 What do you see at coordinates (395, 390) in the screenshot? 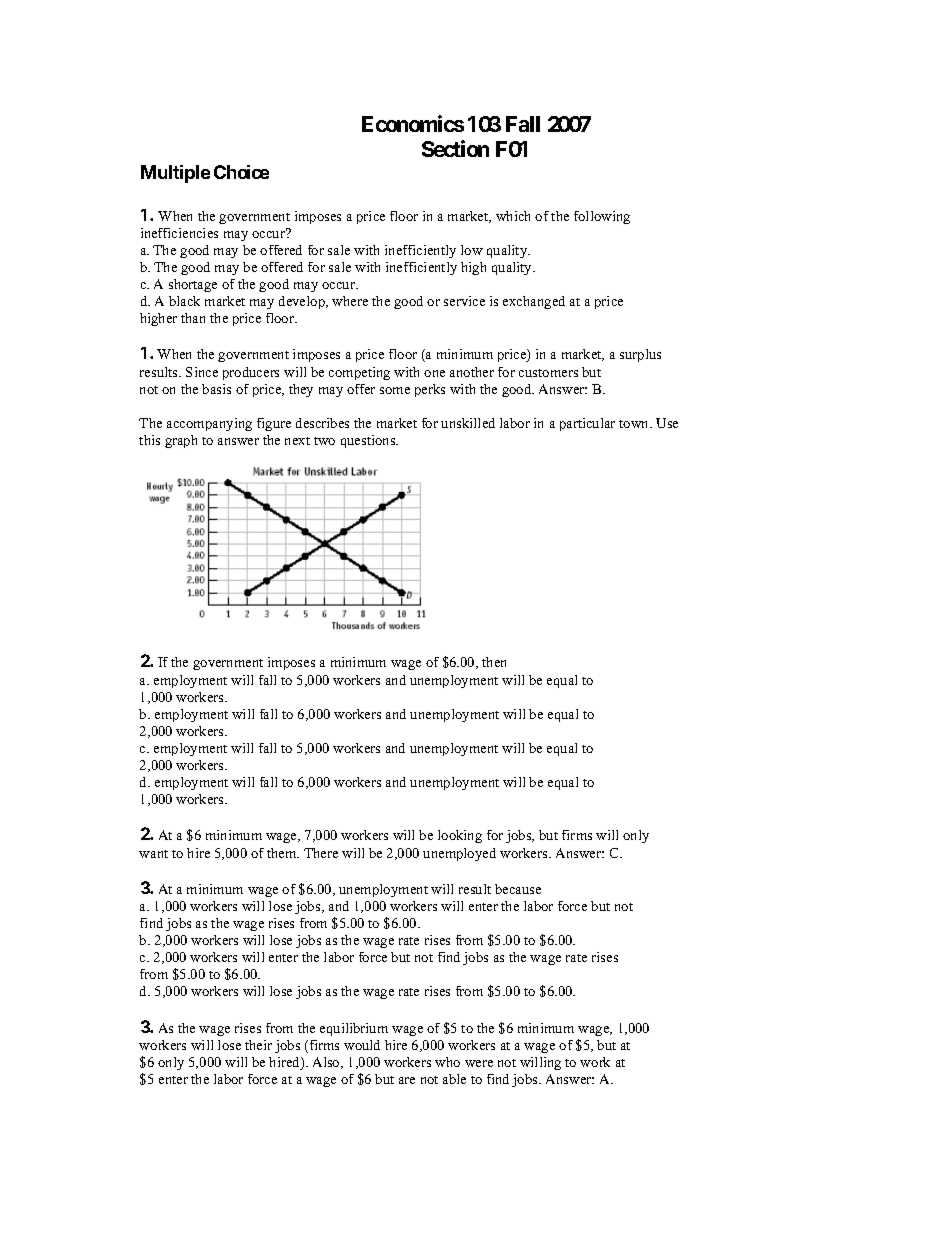
I see `some` at bounding box center [395, 390].
